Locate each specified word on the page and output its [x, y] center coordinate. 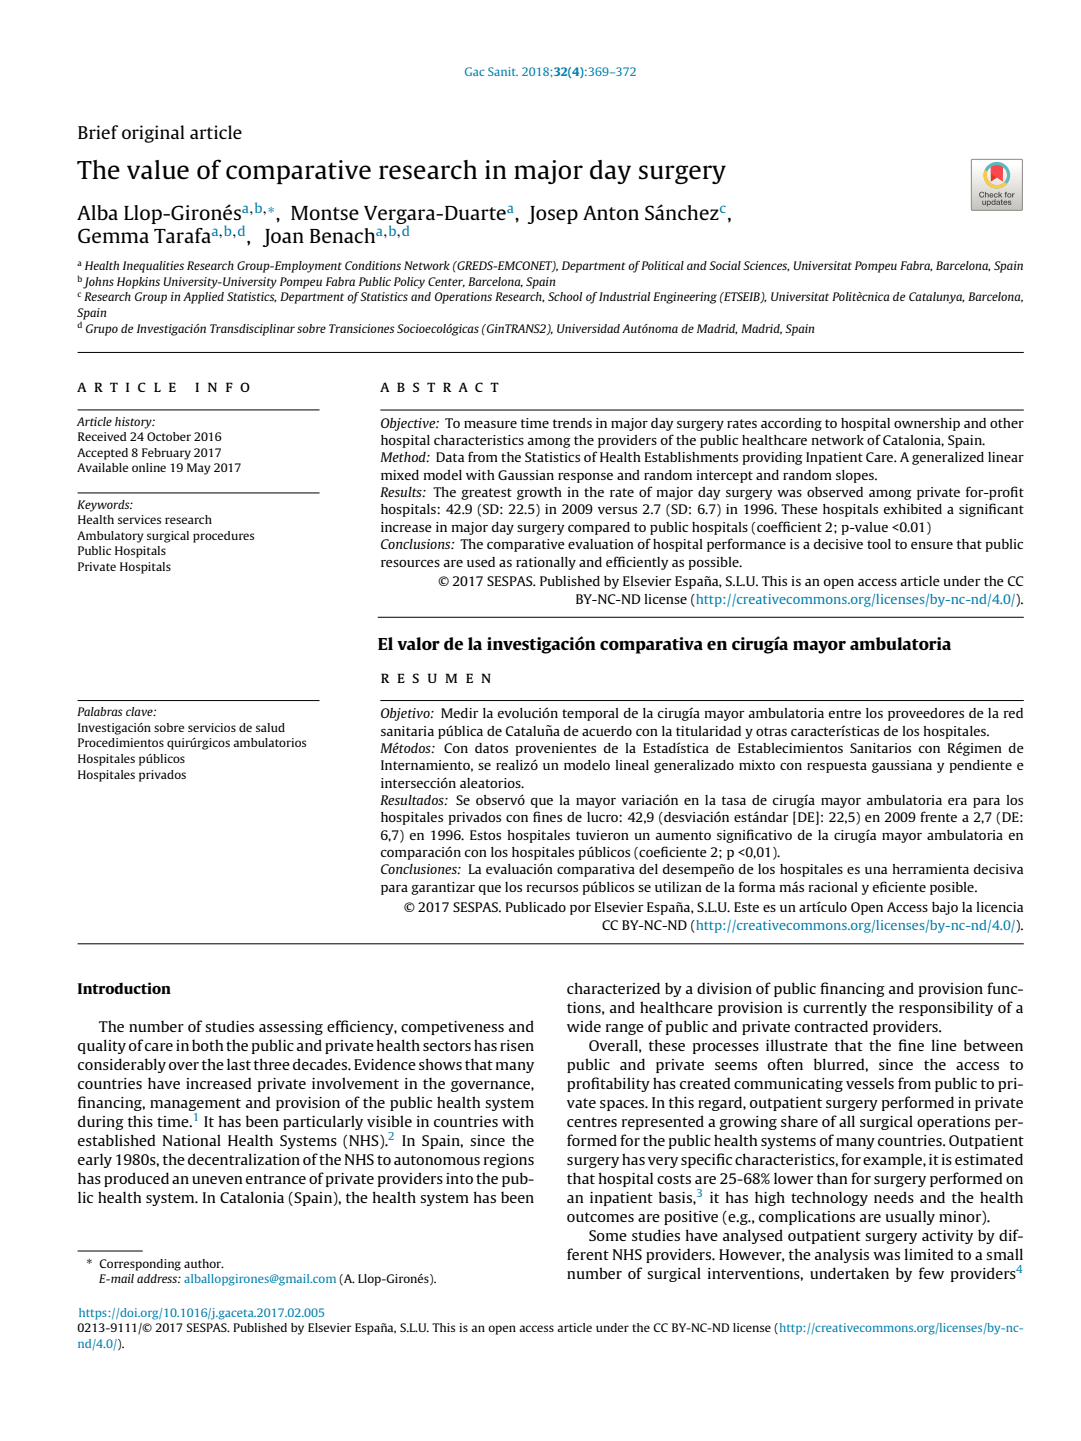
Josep [553, 215]
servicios [212, 727]
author [204, 1263]
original [153, 134]
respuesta [837, 767]
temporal [590, 714]
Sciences [766, 266]
